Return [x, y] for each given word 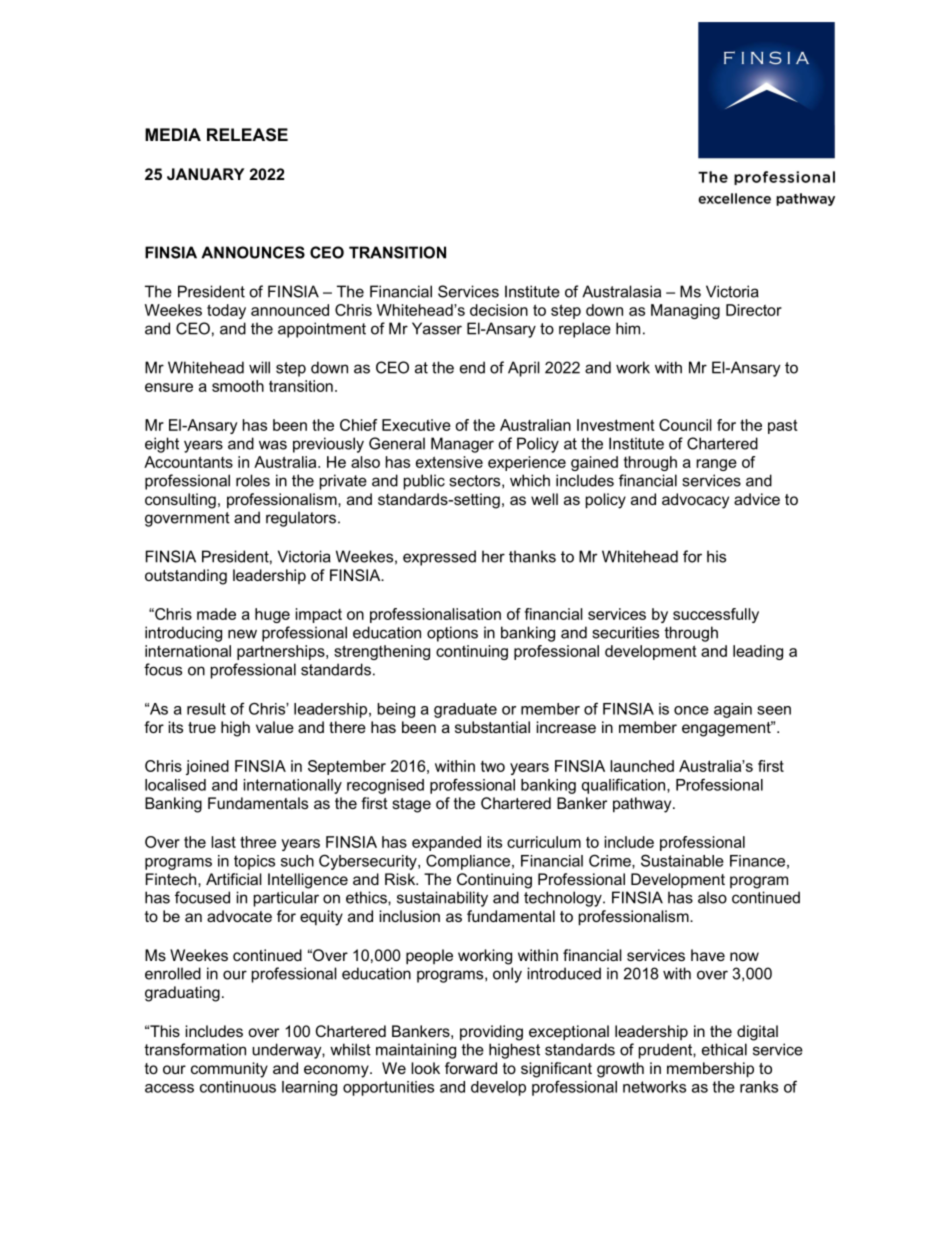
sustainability [442, 899]
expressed [439, 558]
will [259, 367]
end [472, 367]
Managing [685, 311]
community [229, 1070]
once [691, 710]
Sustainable [682, 860]
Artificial [234, 879]
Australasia [621, 291]
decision [499, 310]
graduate [465, 710]
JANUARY [205, 174]
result [206, 709]
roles [253, 480]
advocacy [695, 501]
